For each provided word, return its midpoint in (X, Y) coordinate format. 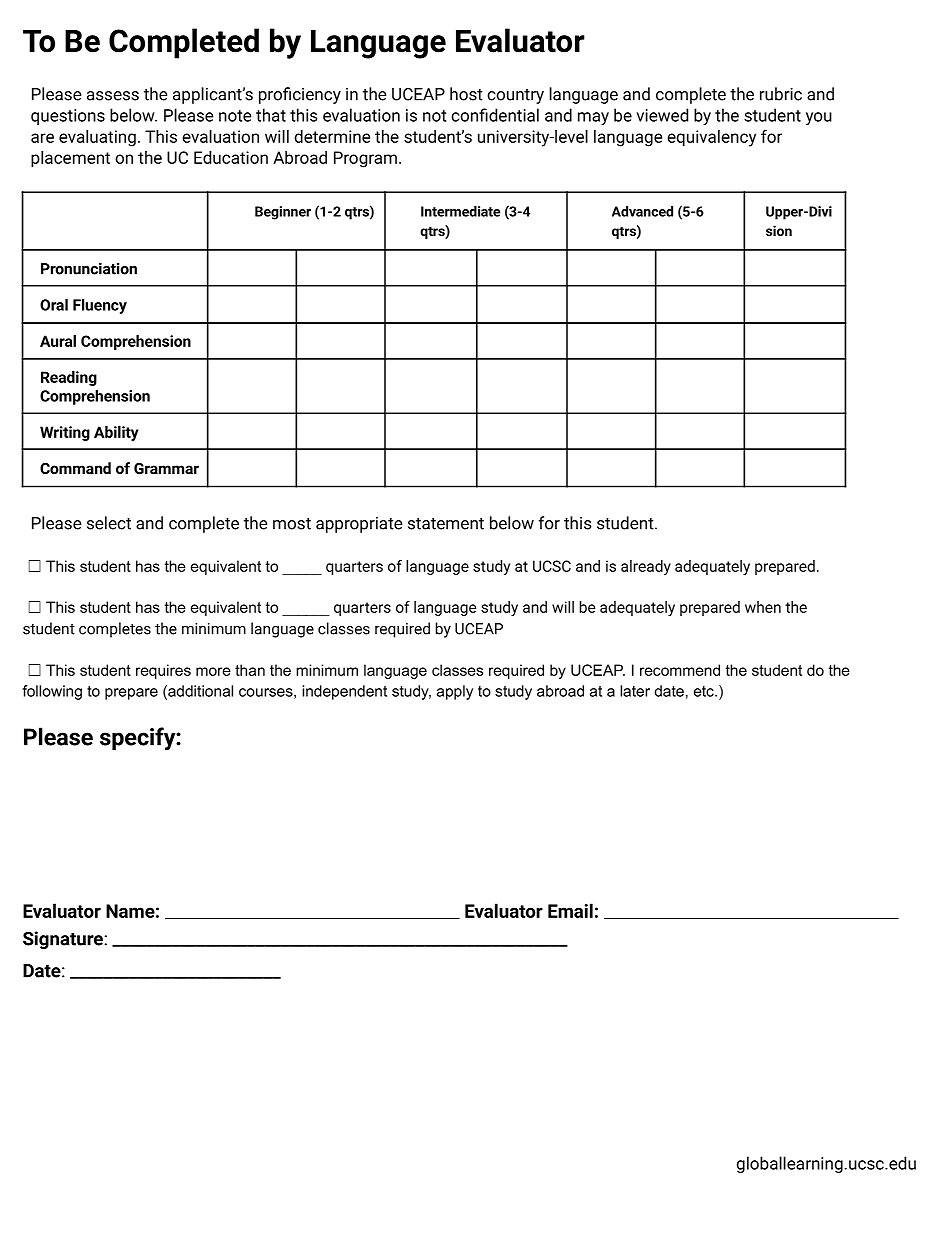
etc (705, 691)
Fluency (100, 306)
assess (113, 96)
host (466, 94)
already (646, 567)
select (109, 523)
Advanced (642, 211)
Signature (63, 940)
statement (446, 524)
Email (570, 910)
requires (163, 671)
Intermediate (460, 211)
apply (455, 692)
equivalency (711, 138)
